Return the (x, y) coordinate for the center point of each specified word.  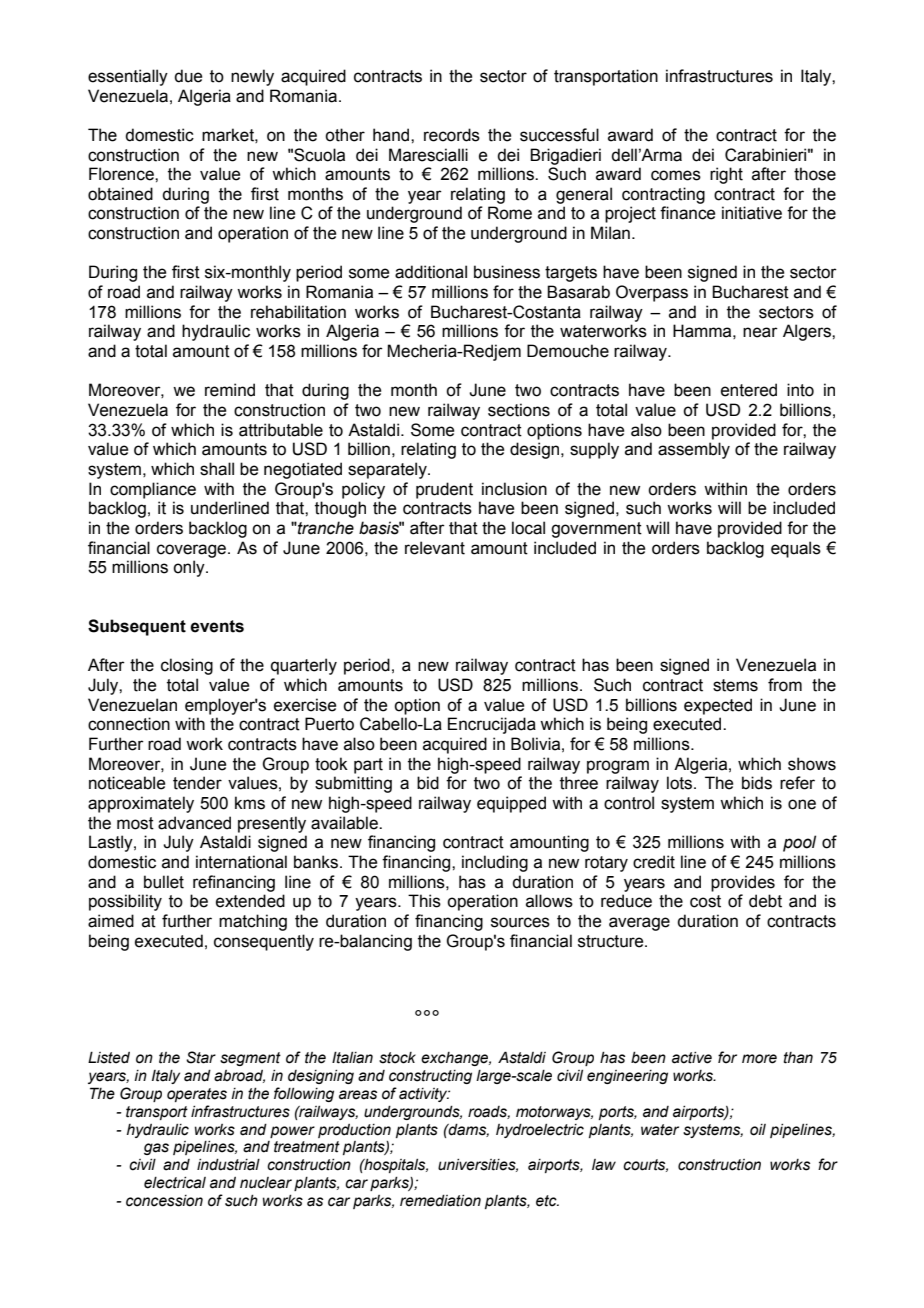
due (188, 76)
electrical (175, 1183)
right (726, 175)
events (217, 626)
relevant (435, 548)
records (452, 135)
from (785, 685)
